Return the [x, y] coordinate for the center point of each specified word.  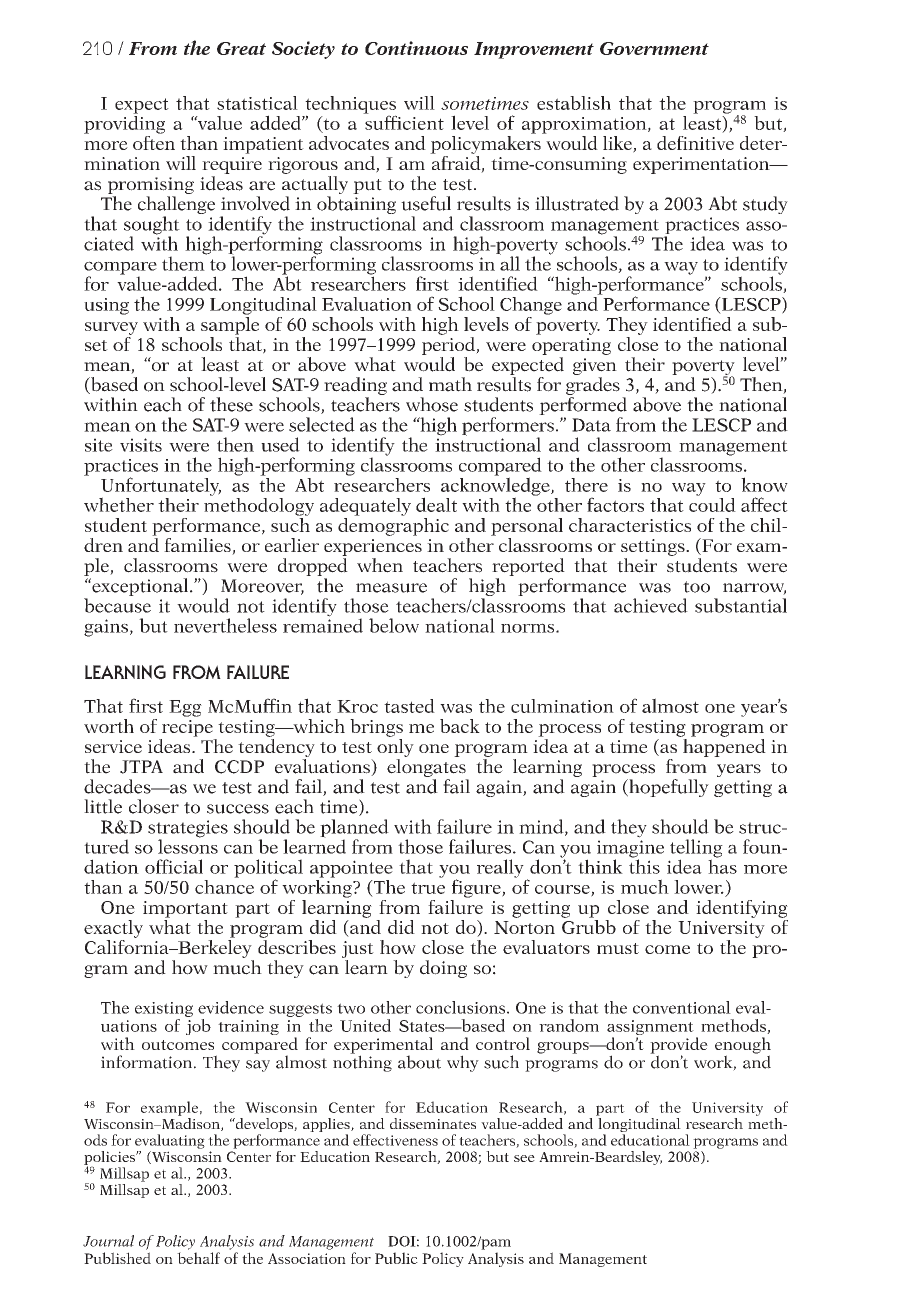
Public [396, 1258]
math [450, 384]
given [595, 366]
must [618, 948]
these [231, 404]
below [394, 625]
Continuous [416, 48]
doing [443, 969]
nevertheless [225, 625]
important [185, 909]
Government [654, 48]
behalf [198, 1258]
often [154, 141]
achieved [651, 605]
